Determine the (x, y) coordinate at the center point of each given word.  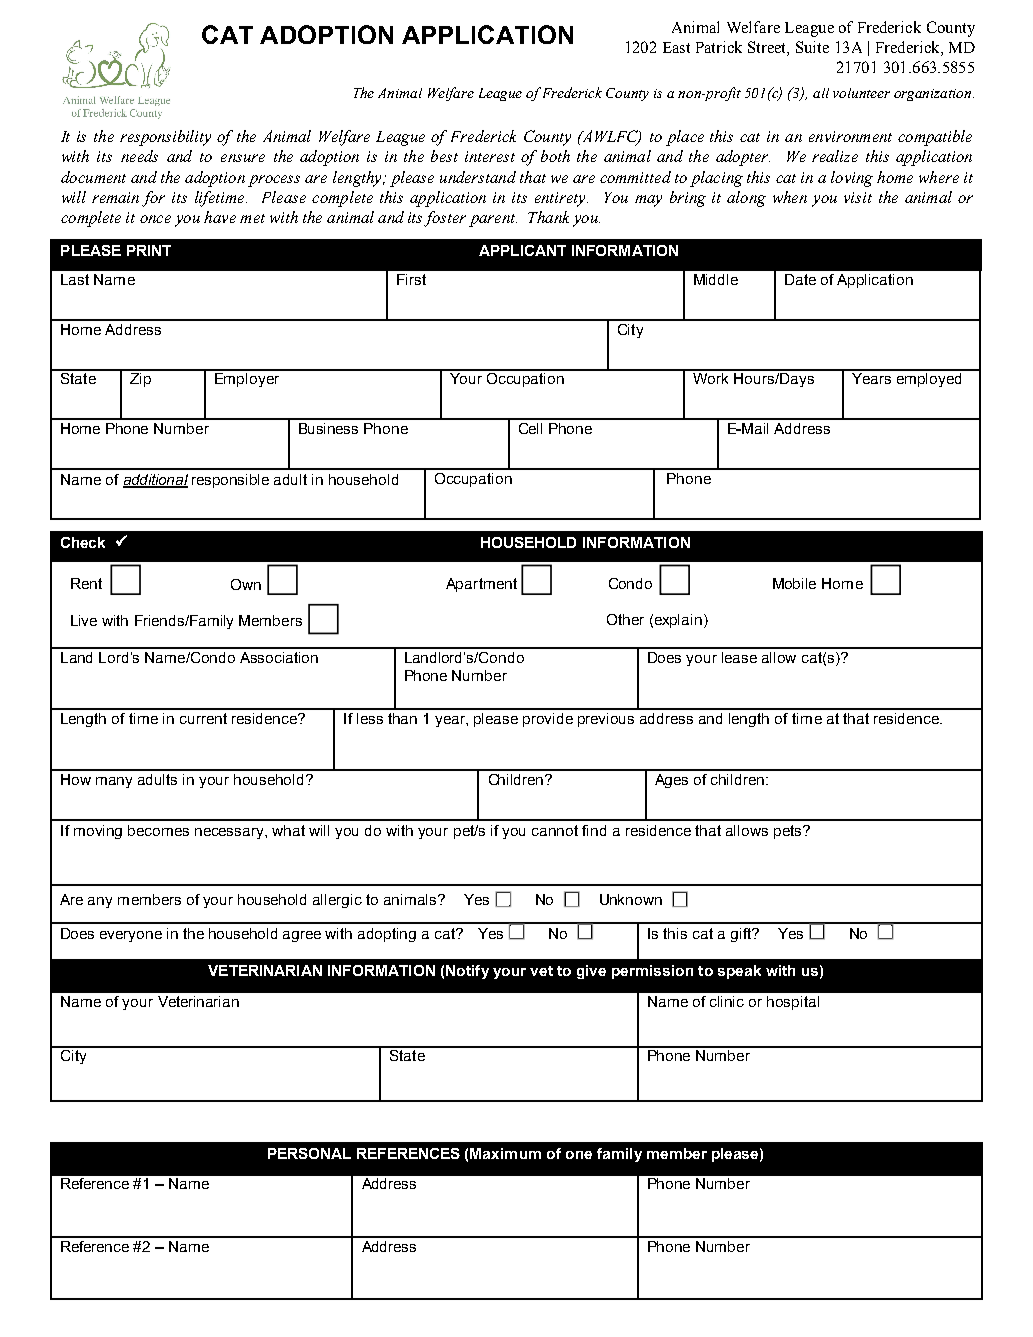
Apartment (481, 585)
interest (490, 156)
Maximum (505, 1153)
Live (84, 620)
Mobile (794, 583)
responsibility (165, 138)
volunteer (861, 93)
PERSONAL (309, 1153)
